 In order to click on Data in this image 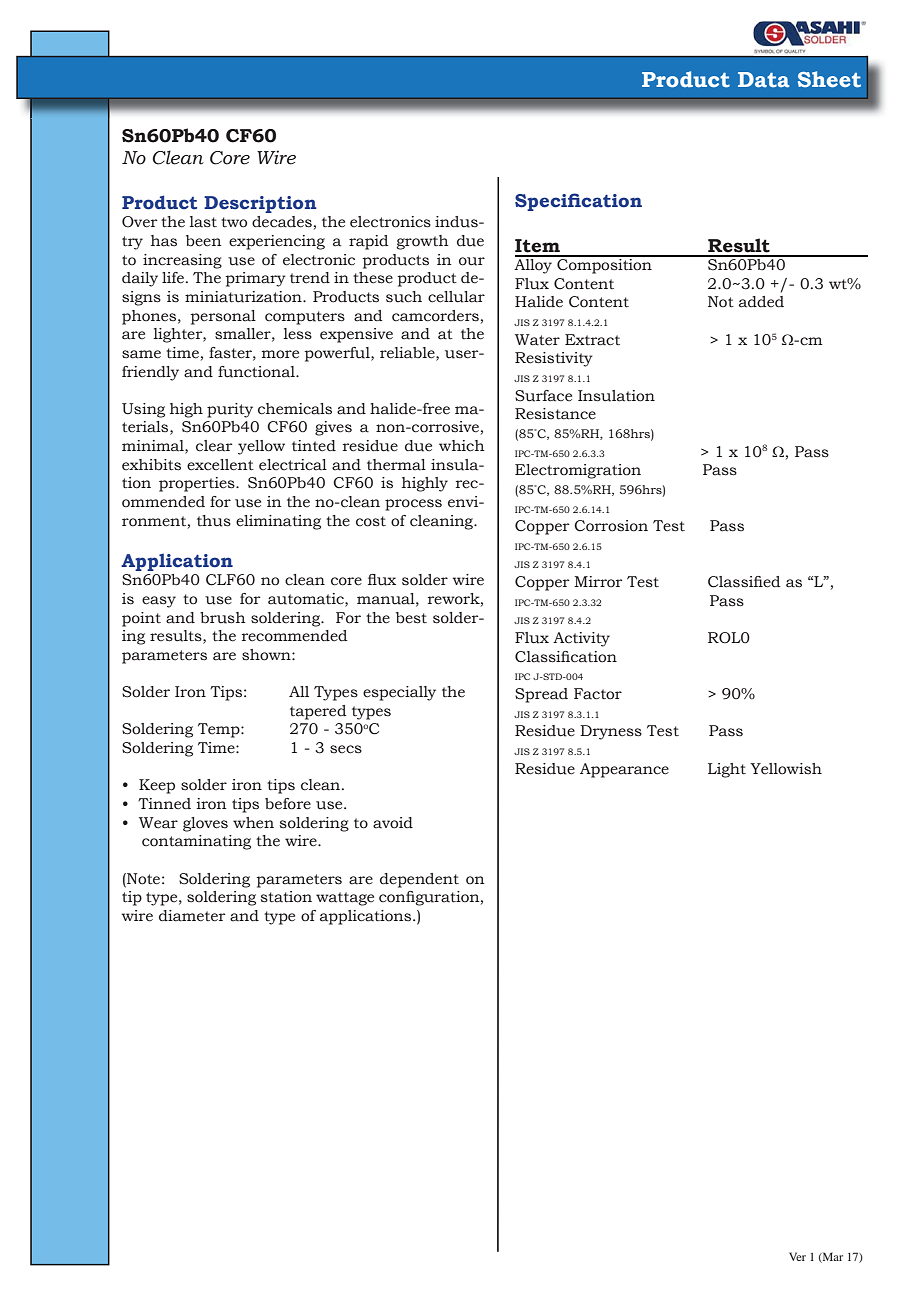, I will do `click(763, 80)`.
